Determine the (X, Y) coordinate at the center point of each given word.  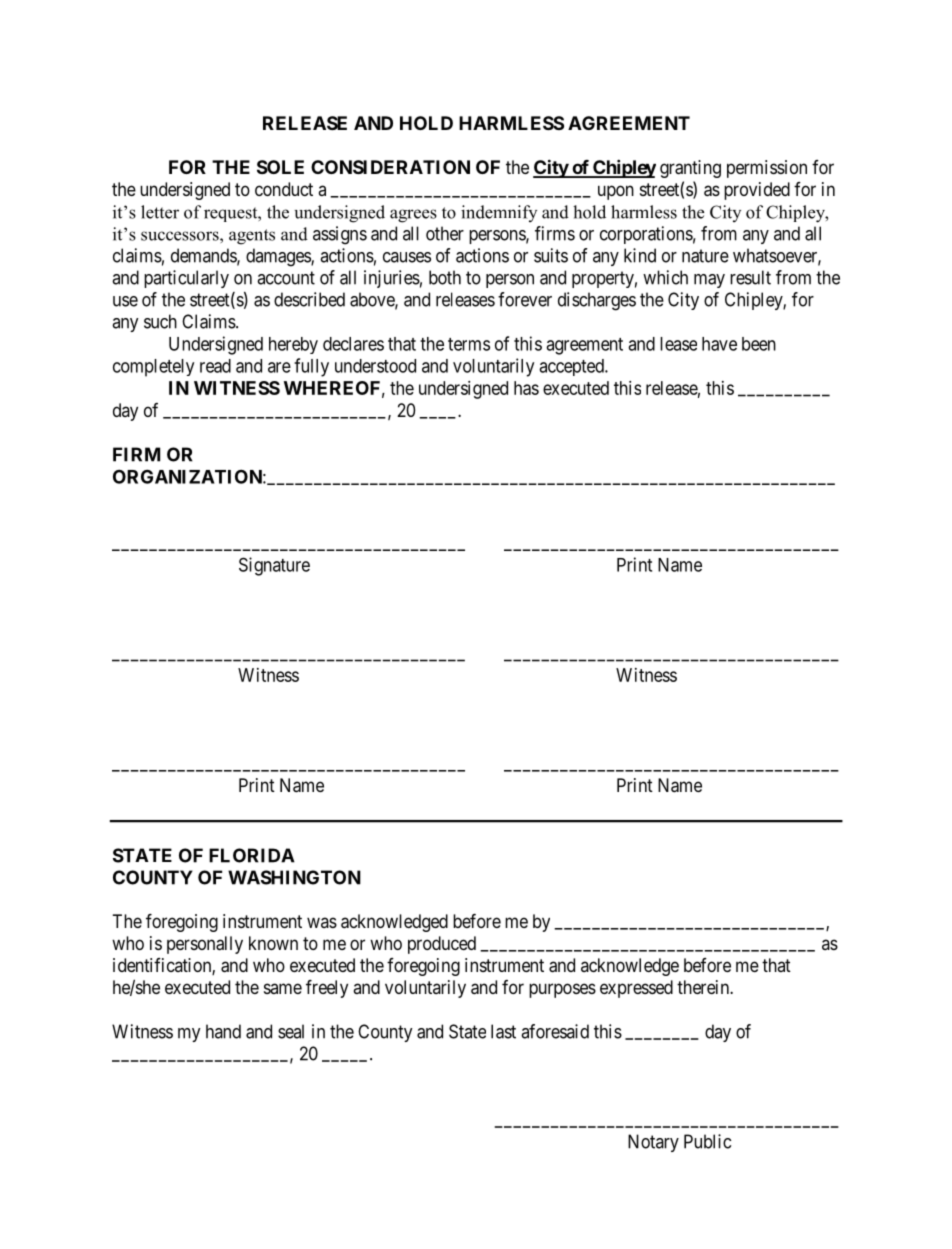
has (526, 388)
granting (690, 169)
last (503, 1031)
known (273, 943)
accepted (572, 367)
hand (223, 1031)
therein (704, 987)
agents (252, 237)
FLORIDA (252, 855)
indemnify (499, 213)
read (215, 366)
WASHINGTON (294, 877)
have (719, 344)
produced (442, 945)
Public (707, 1141)
